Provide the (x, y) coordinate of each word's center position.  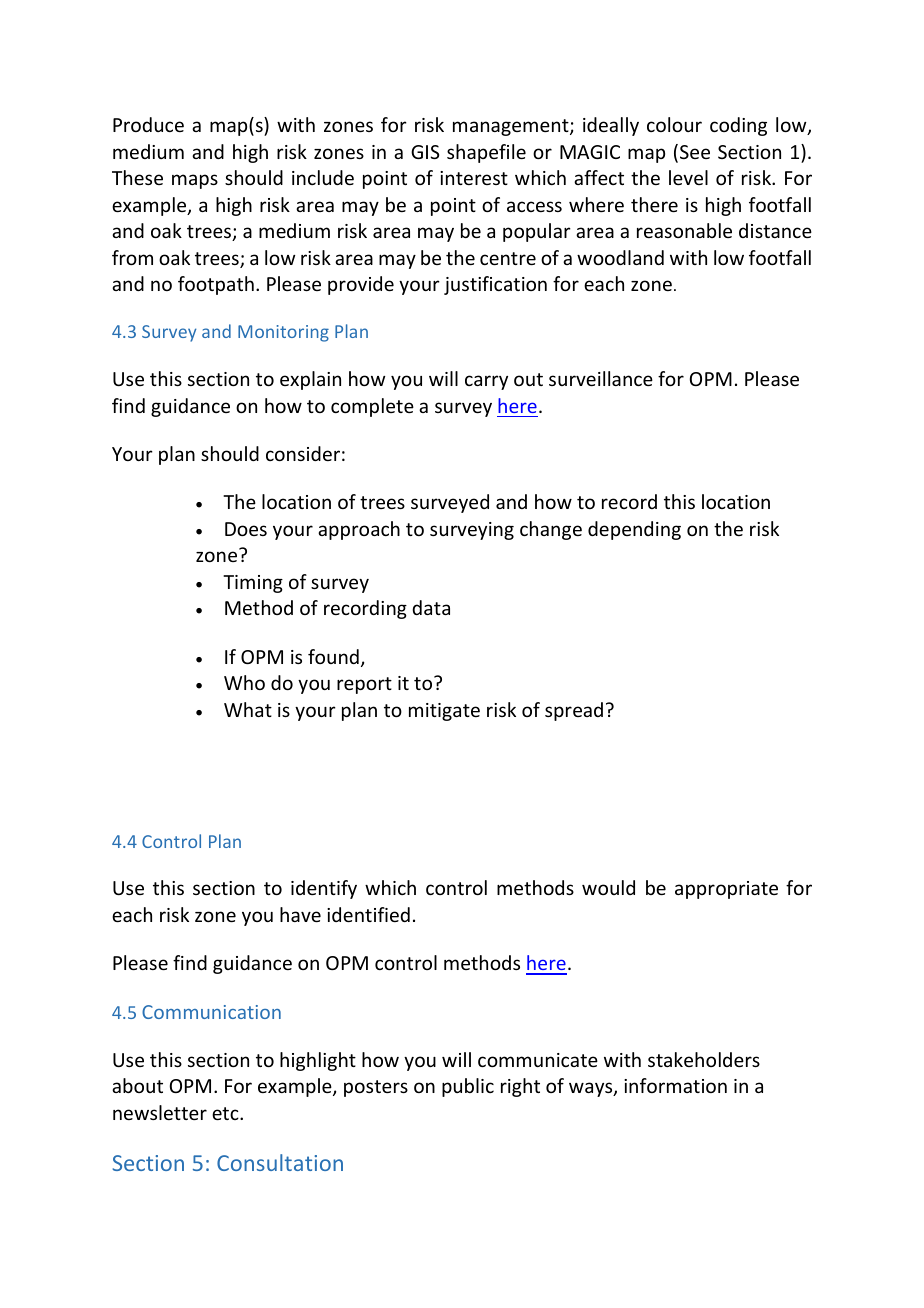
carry (486, 382)
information (675, 1085)
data (431, 607)
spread (574, 711)
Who (244, 682)
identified (368, 914)
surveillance (601, 378)
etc (226, 1113)
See (695, 152)
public (468, 1087)
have (300, 914)
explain (310, 380)
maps (195, 181)
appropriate (726, 890)
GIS (425, 152)
